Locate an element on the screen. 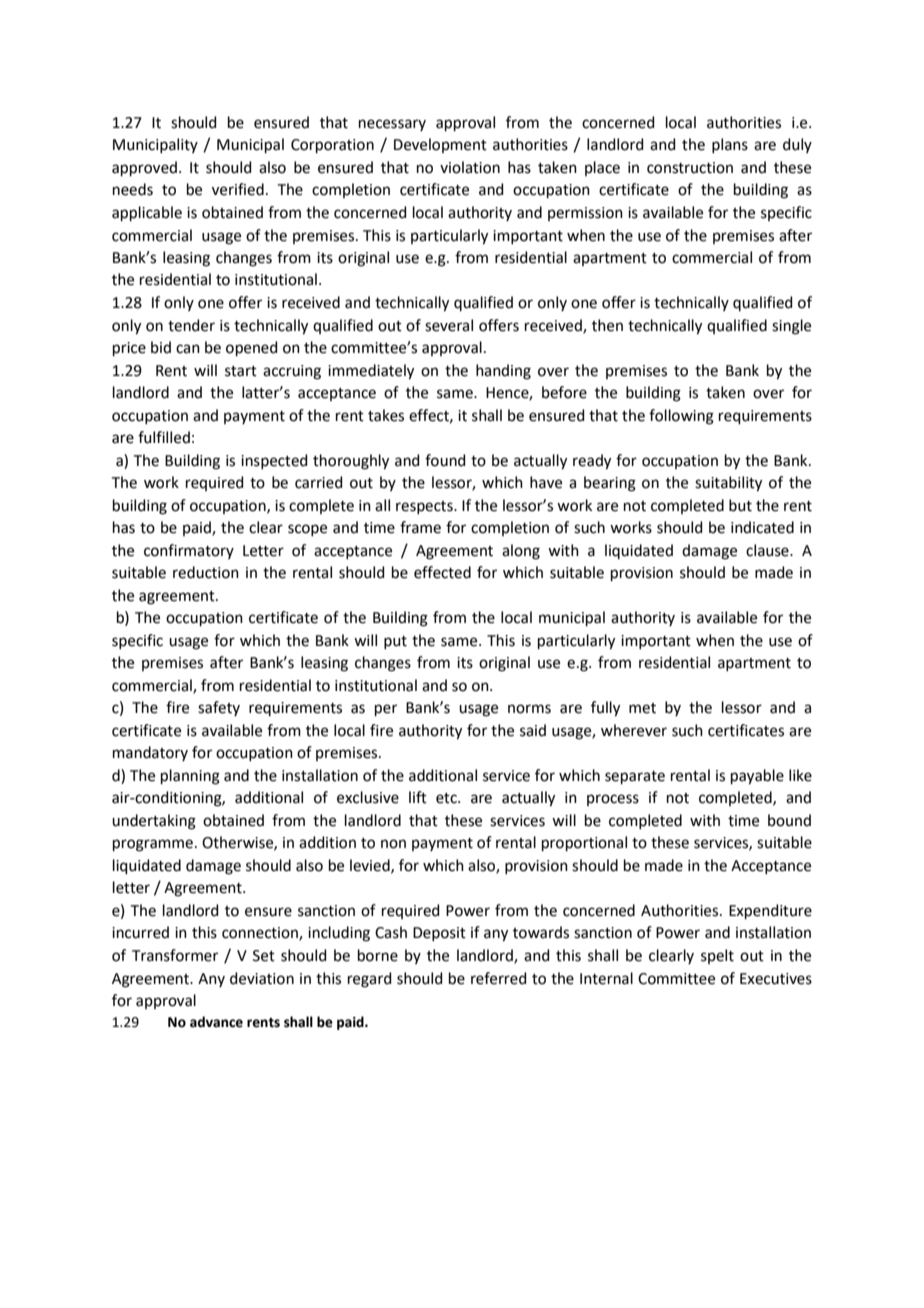  reduction is located at coordinates (206, 572).
